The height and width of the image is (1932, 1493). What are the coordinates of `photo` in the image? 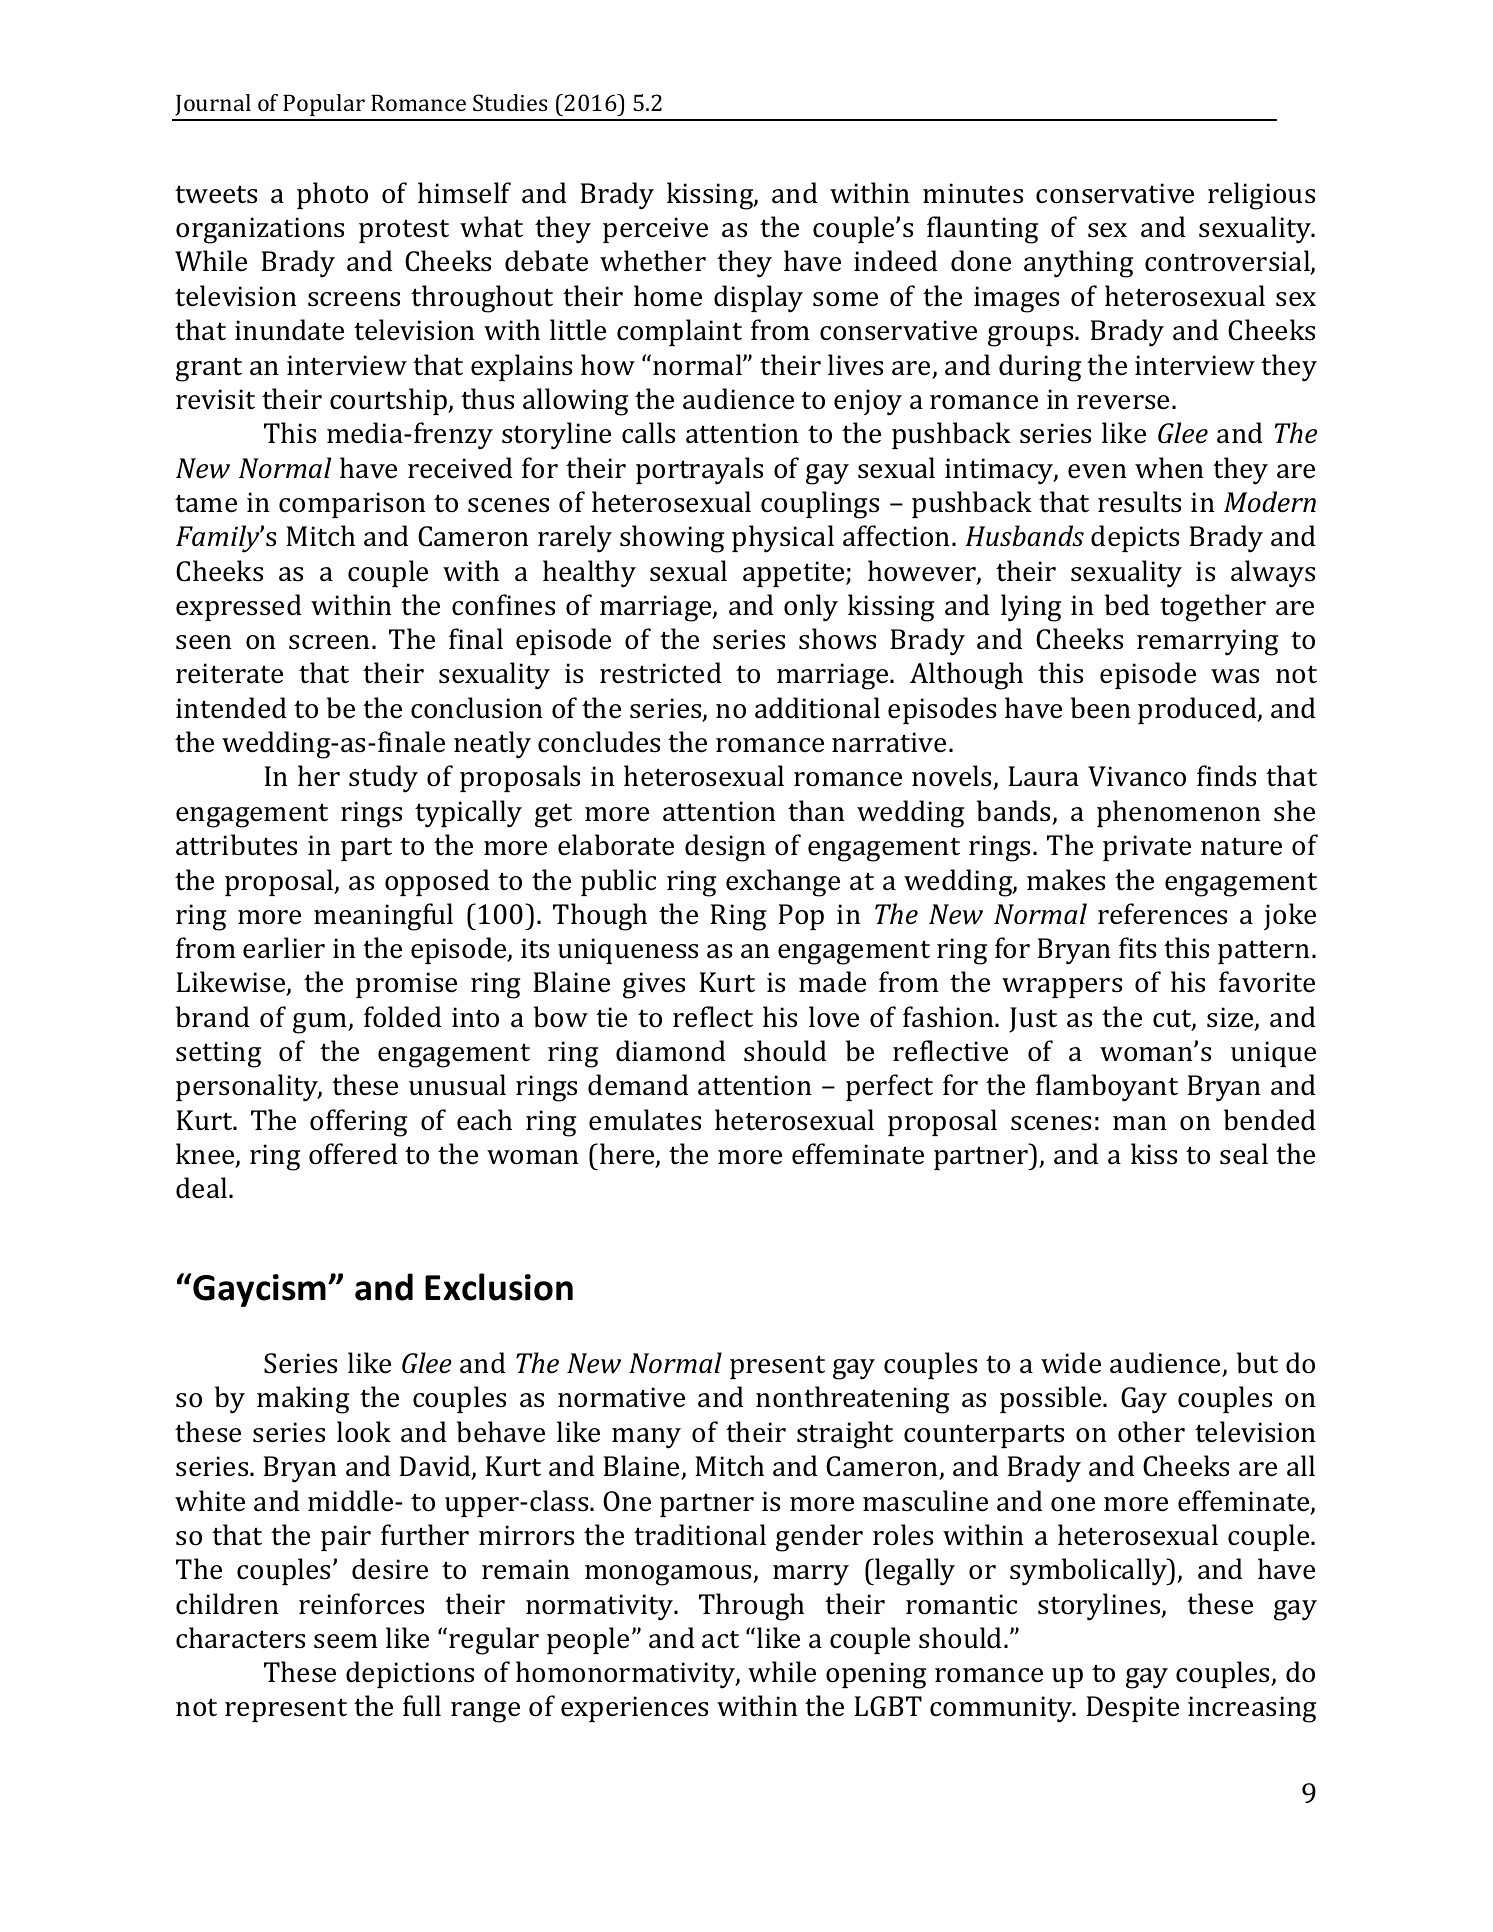 It's located at (332, 195).
